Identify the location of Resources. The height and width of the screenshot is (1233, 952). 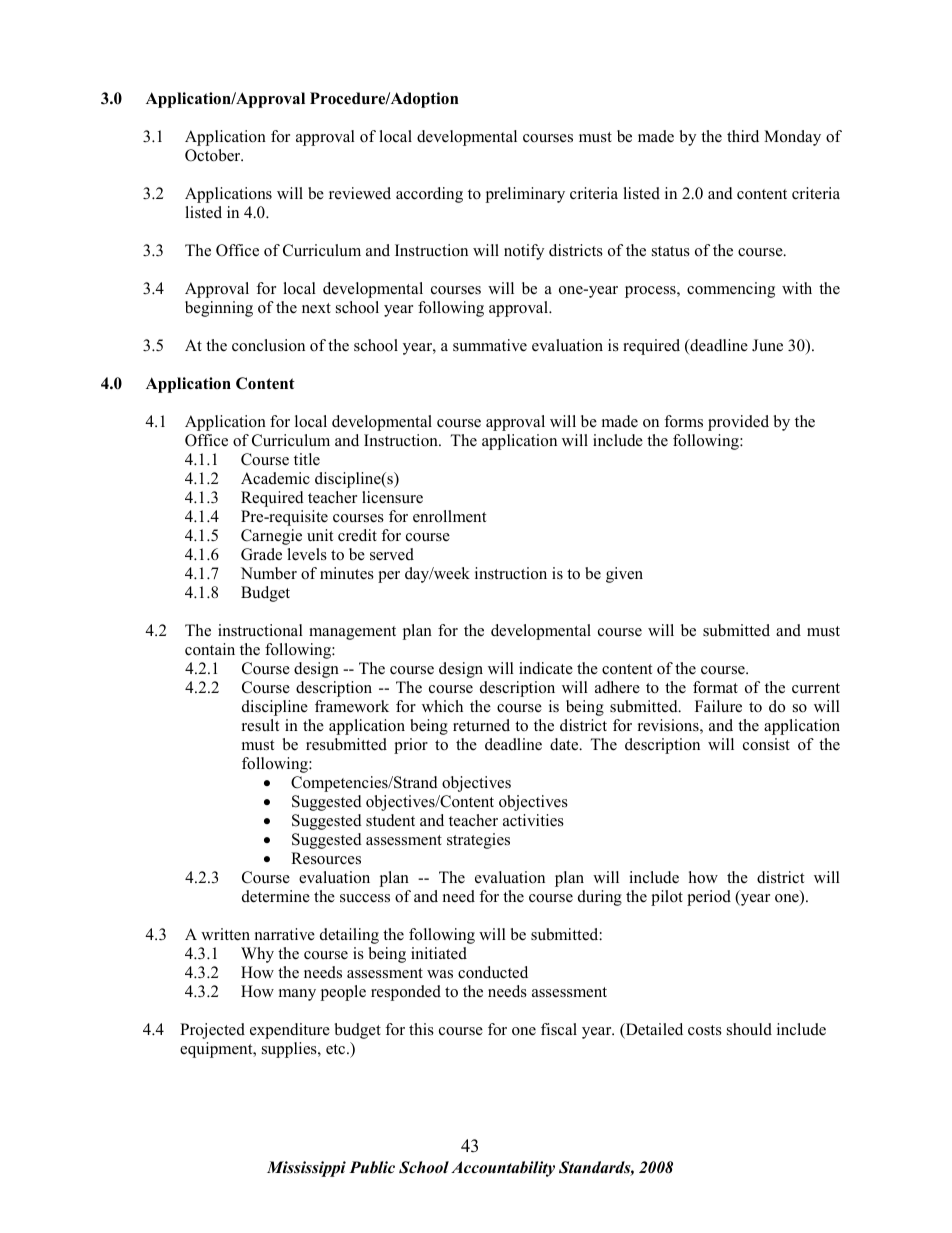
(326, 858).
